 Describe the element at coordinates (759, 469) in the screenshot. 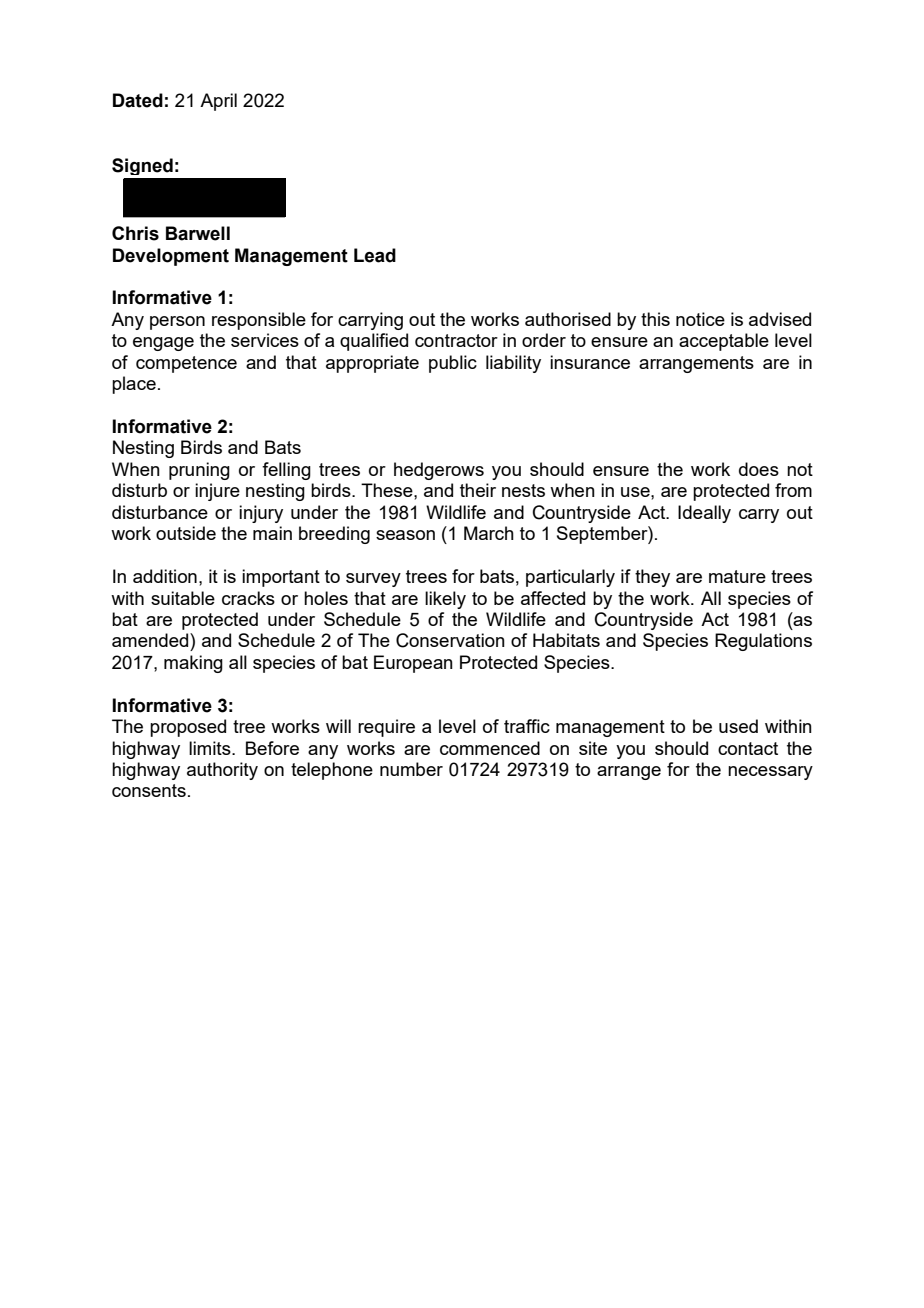

I see `does` at that location.
